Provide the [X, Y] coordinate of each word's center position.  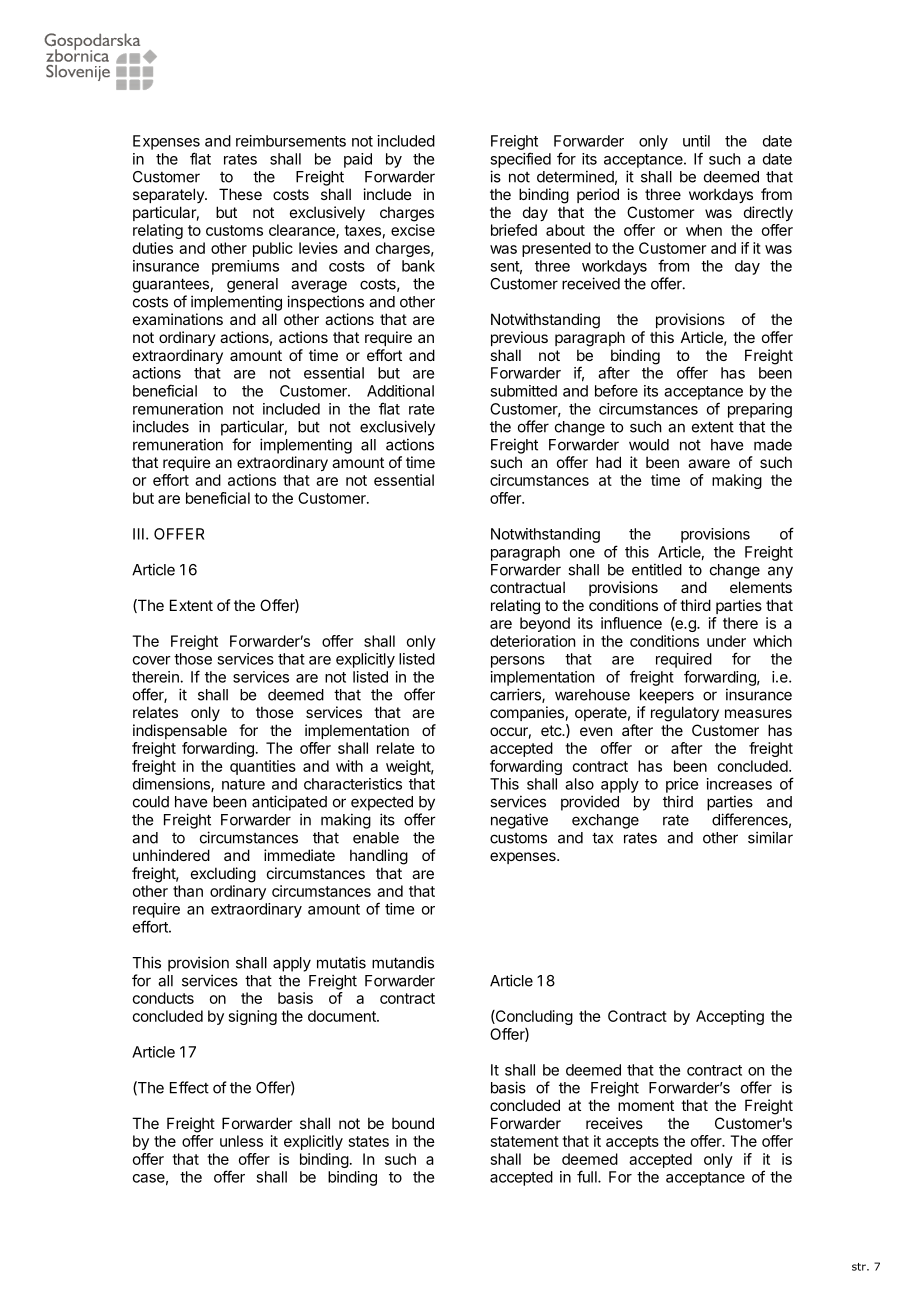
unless [241, 1141]
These [240, 194]
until [696, 141]
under [726, 641]
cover [152, 660]
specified [520, 160]
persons [518, 662]
